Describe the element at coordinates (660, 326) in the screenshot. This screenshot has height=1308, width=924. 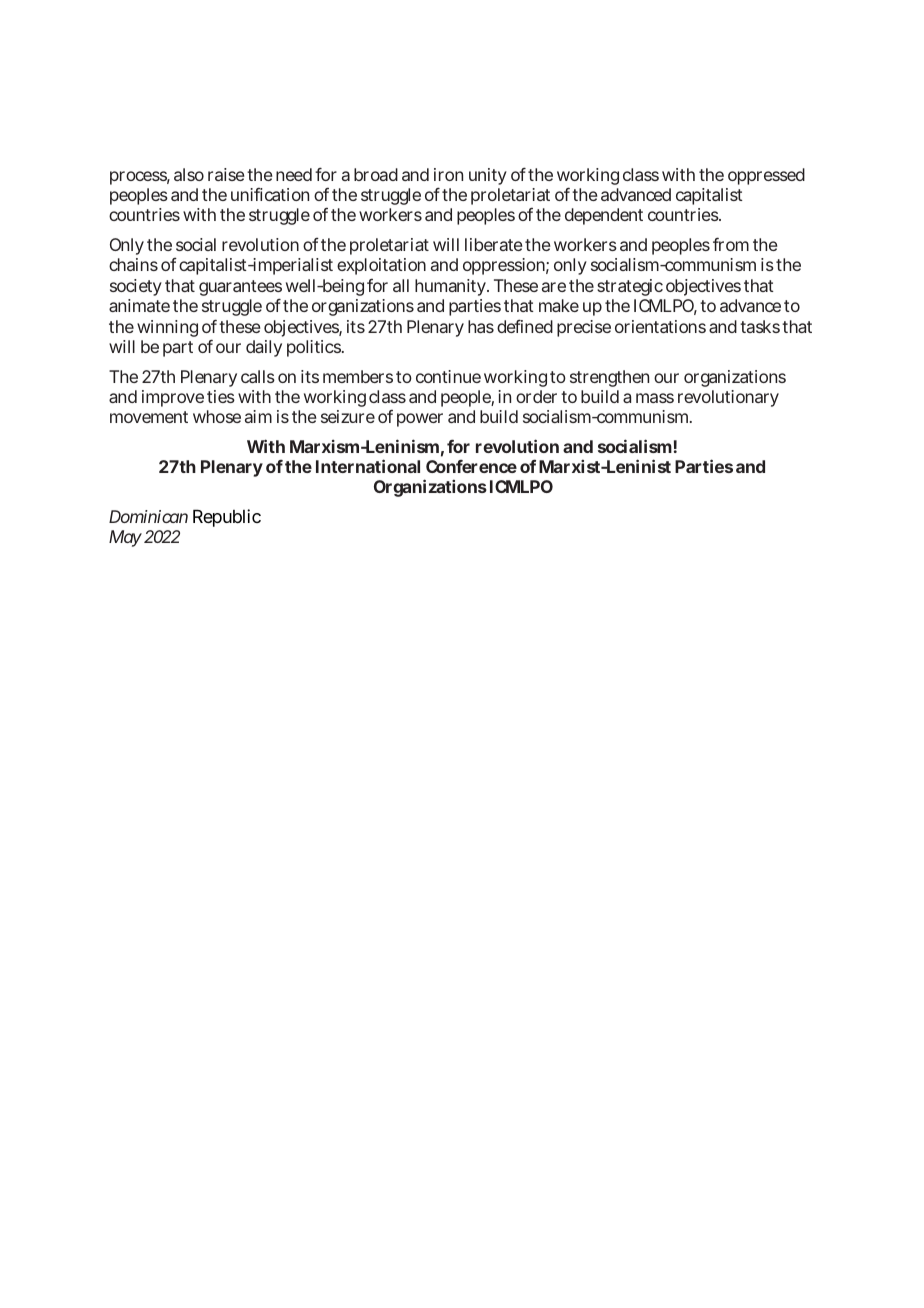
I see `orientations` at that location.
